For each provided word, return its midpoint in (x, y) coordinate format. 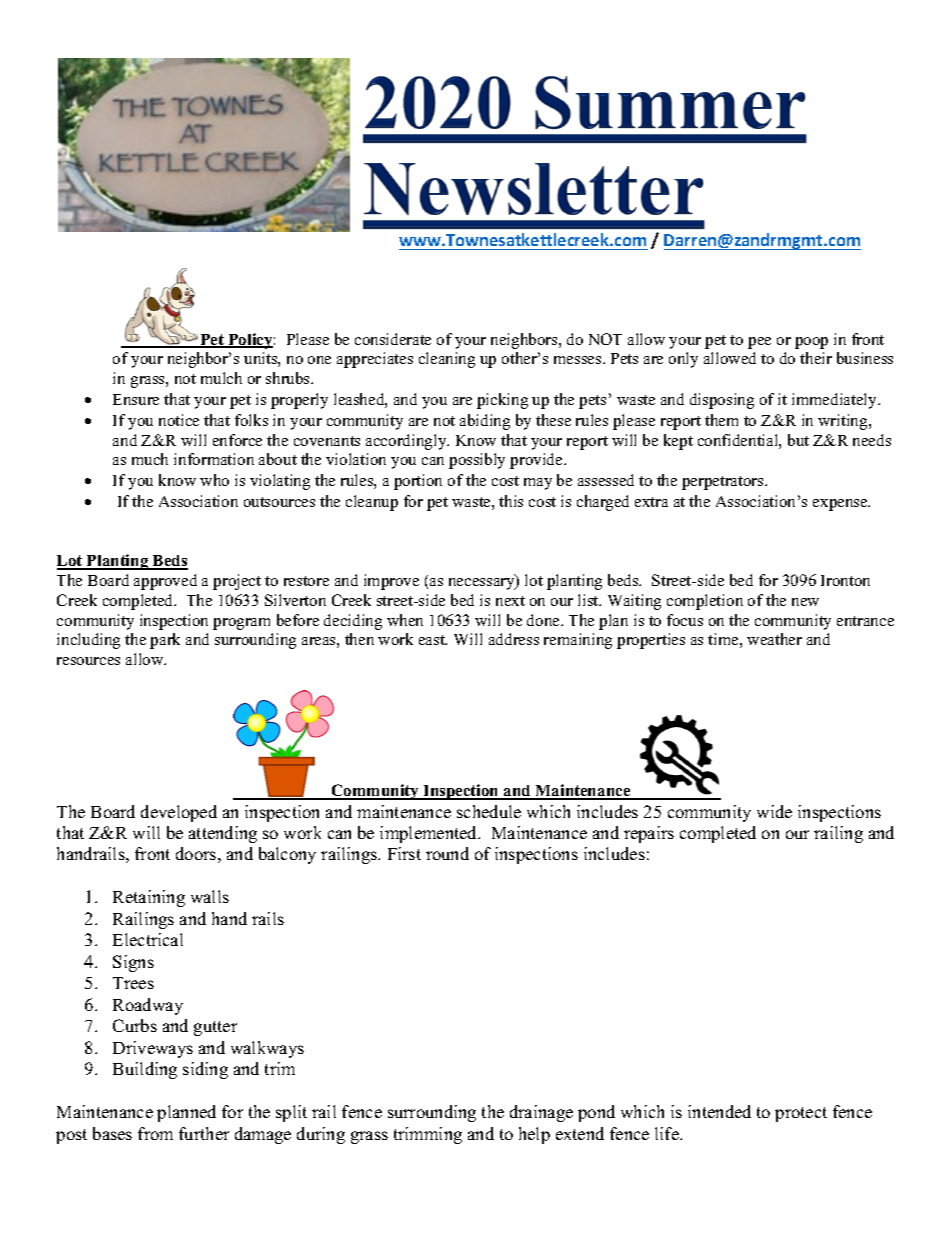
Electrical (148, 939)
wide (774, 811)
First (404, 853)
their (816, 358)
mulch (221, 378)
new (805, 602)
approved (165, 582)
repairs (649, 834)
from (155, 1133)
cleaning (447, 360)
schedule (489, 811)
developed (179, 813)
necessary (483, 583)
